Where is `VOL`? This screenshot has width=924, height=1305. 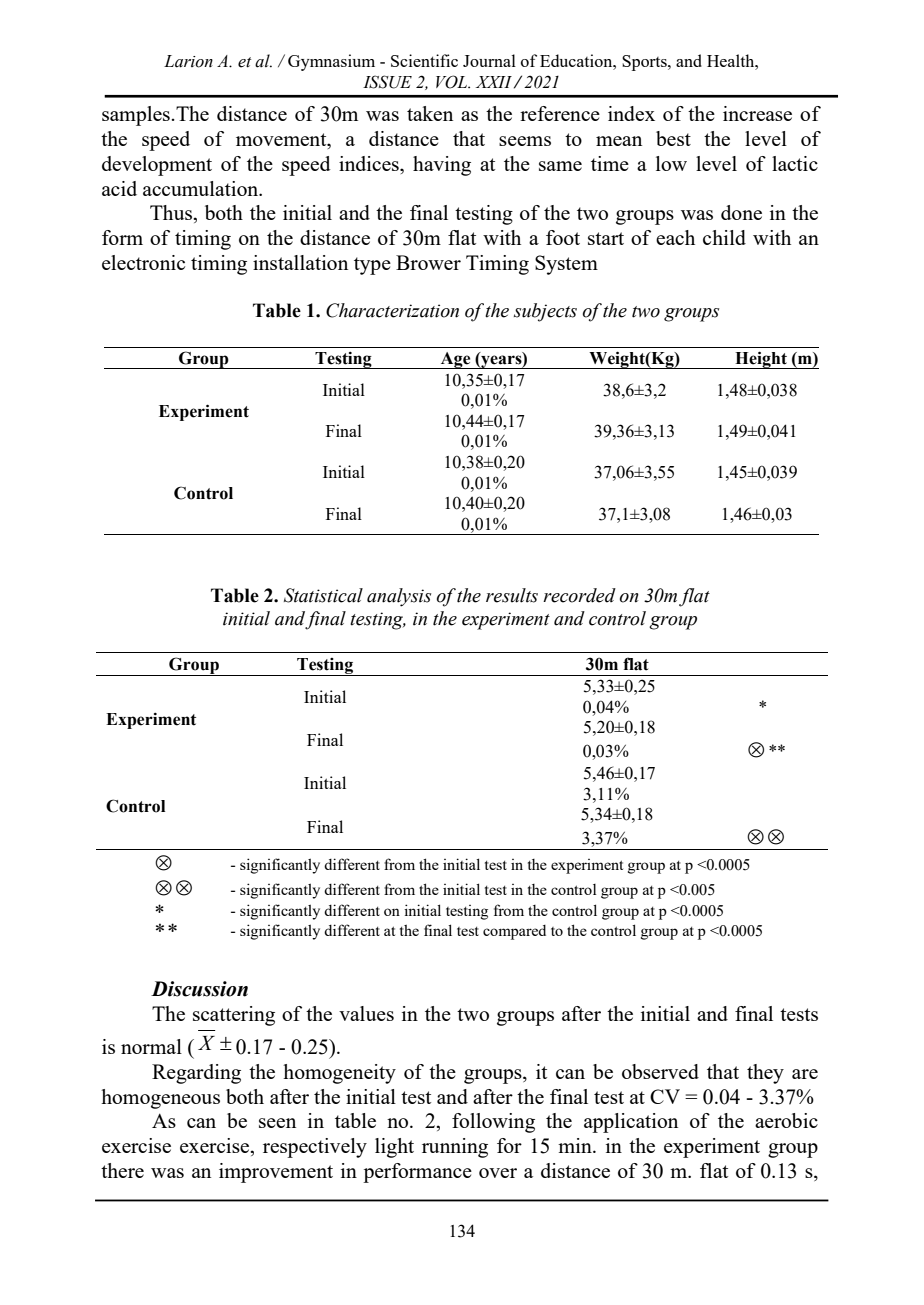
VOL is located at coordinates (453, 82).
